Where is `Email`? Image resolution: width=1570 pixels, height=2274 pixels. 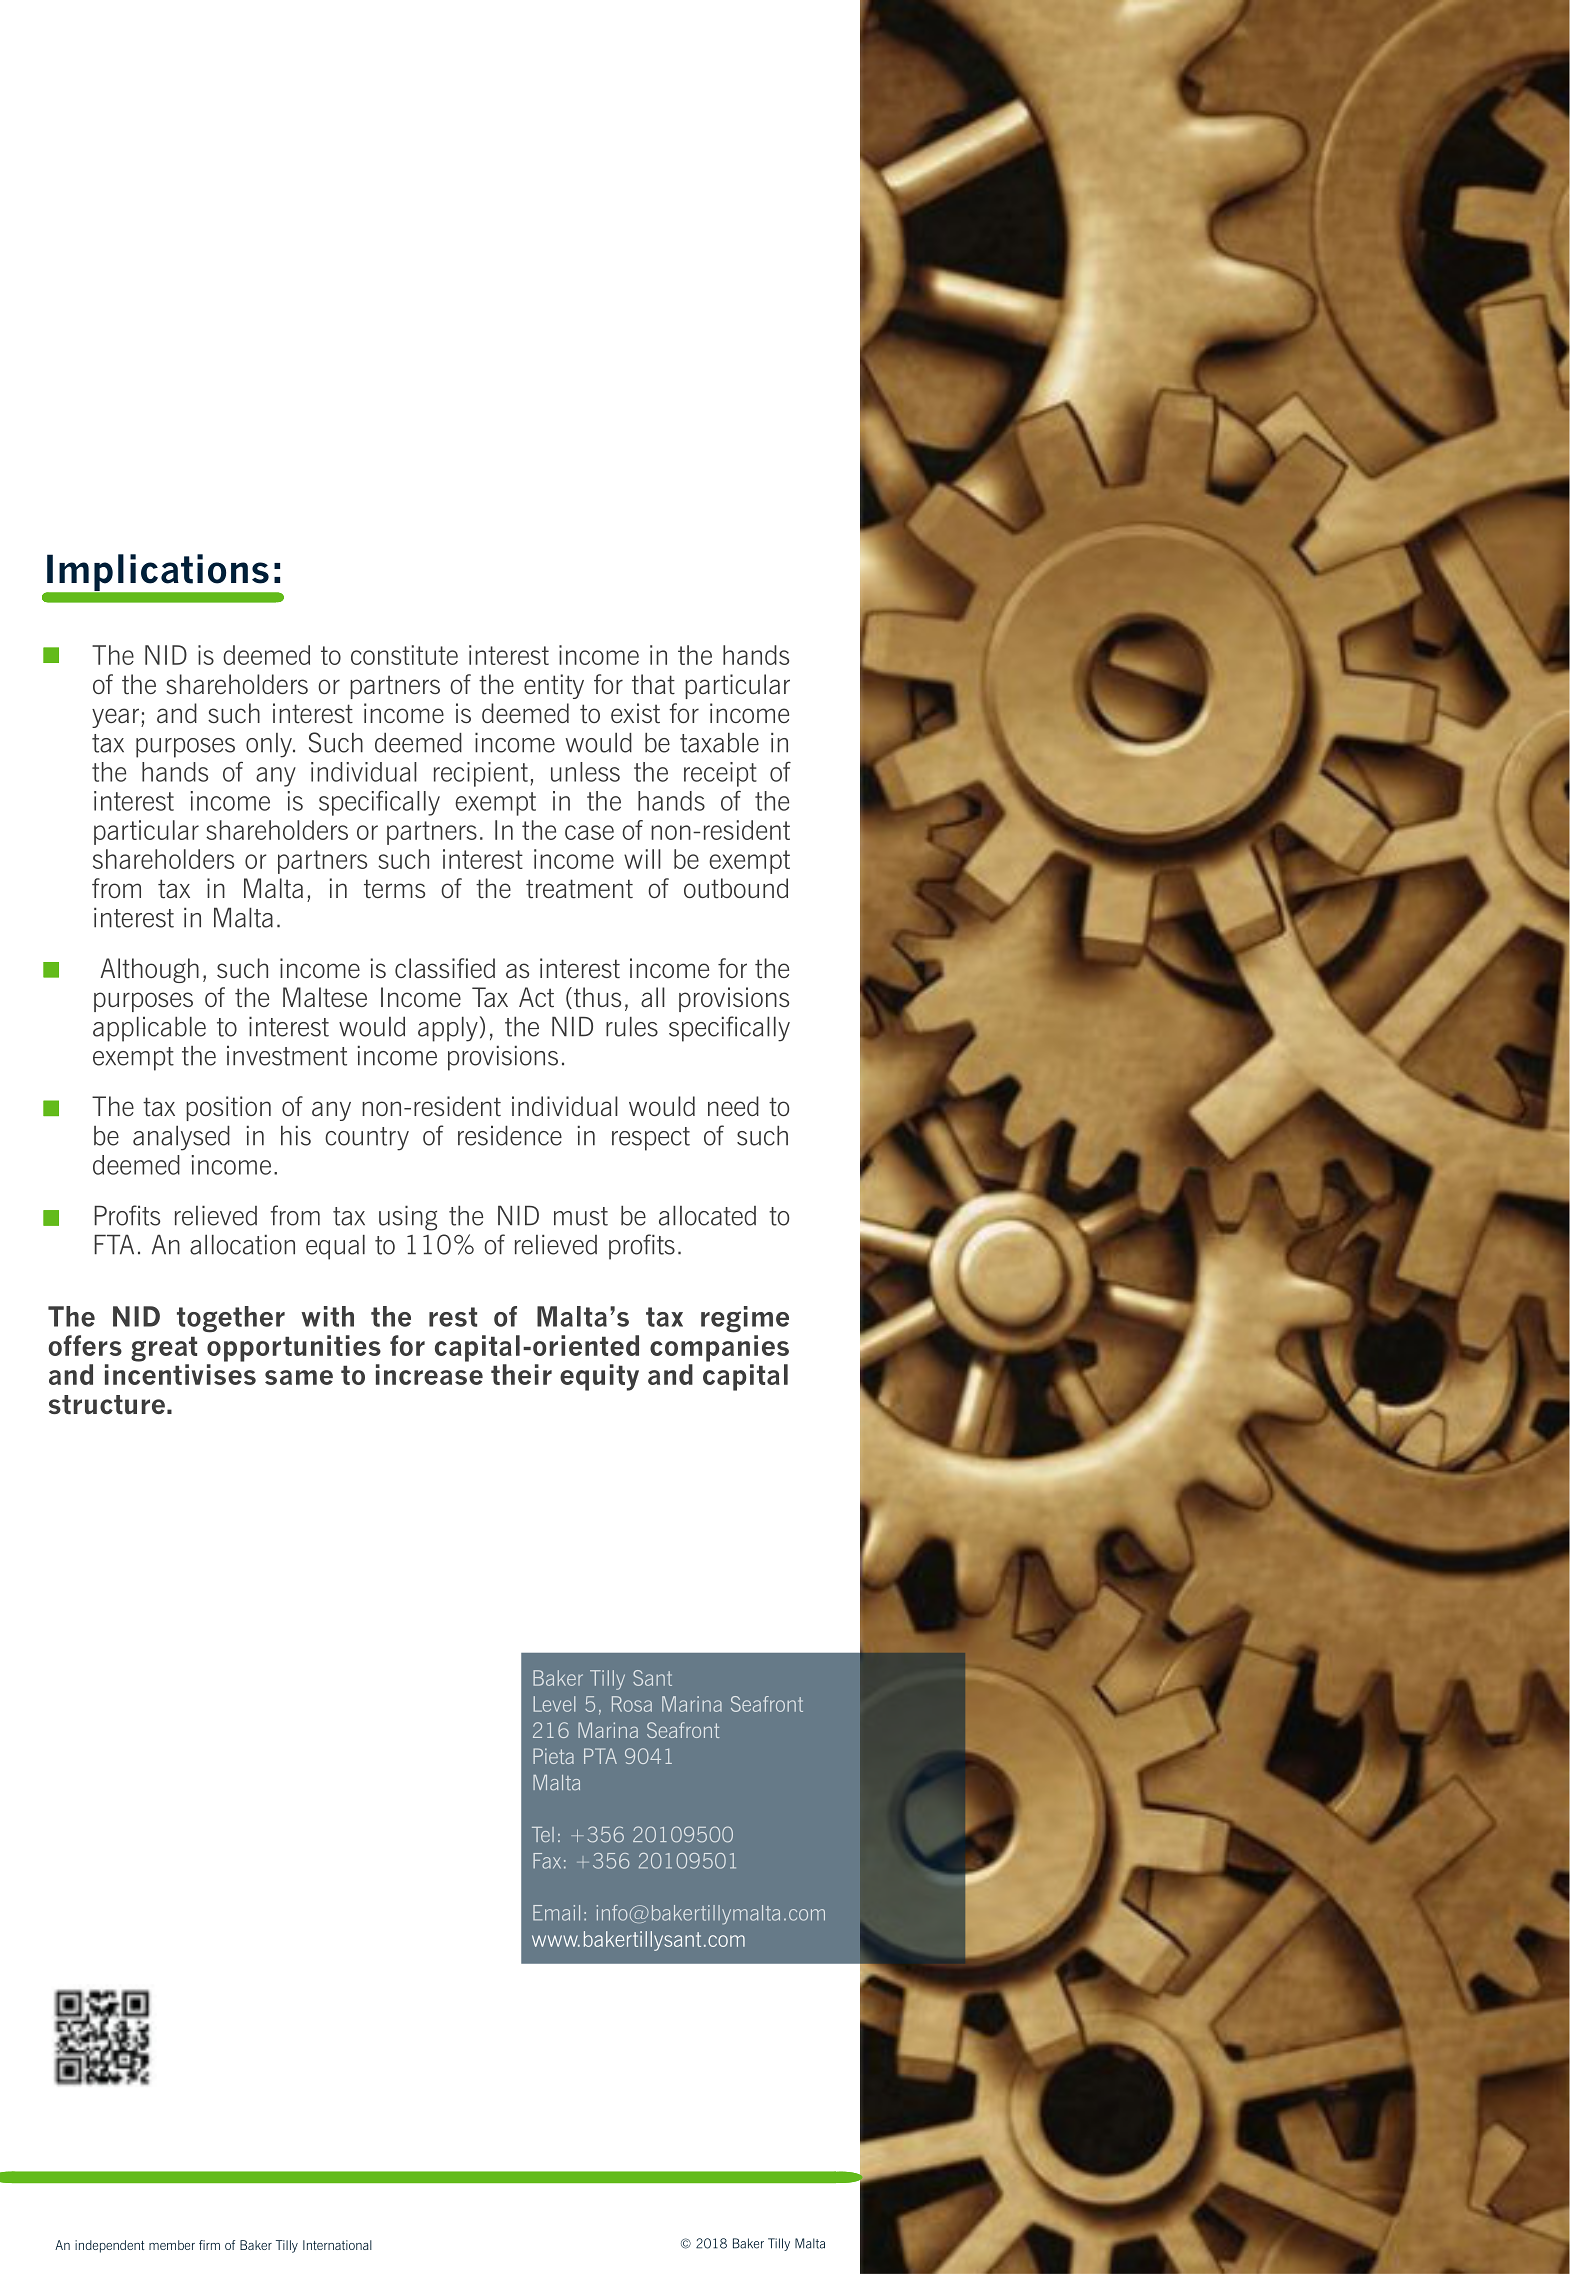
Email is located at coordinates (556, 1913).
